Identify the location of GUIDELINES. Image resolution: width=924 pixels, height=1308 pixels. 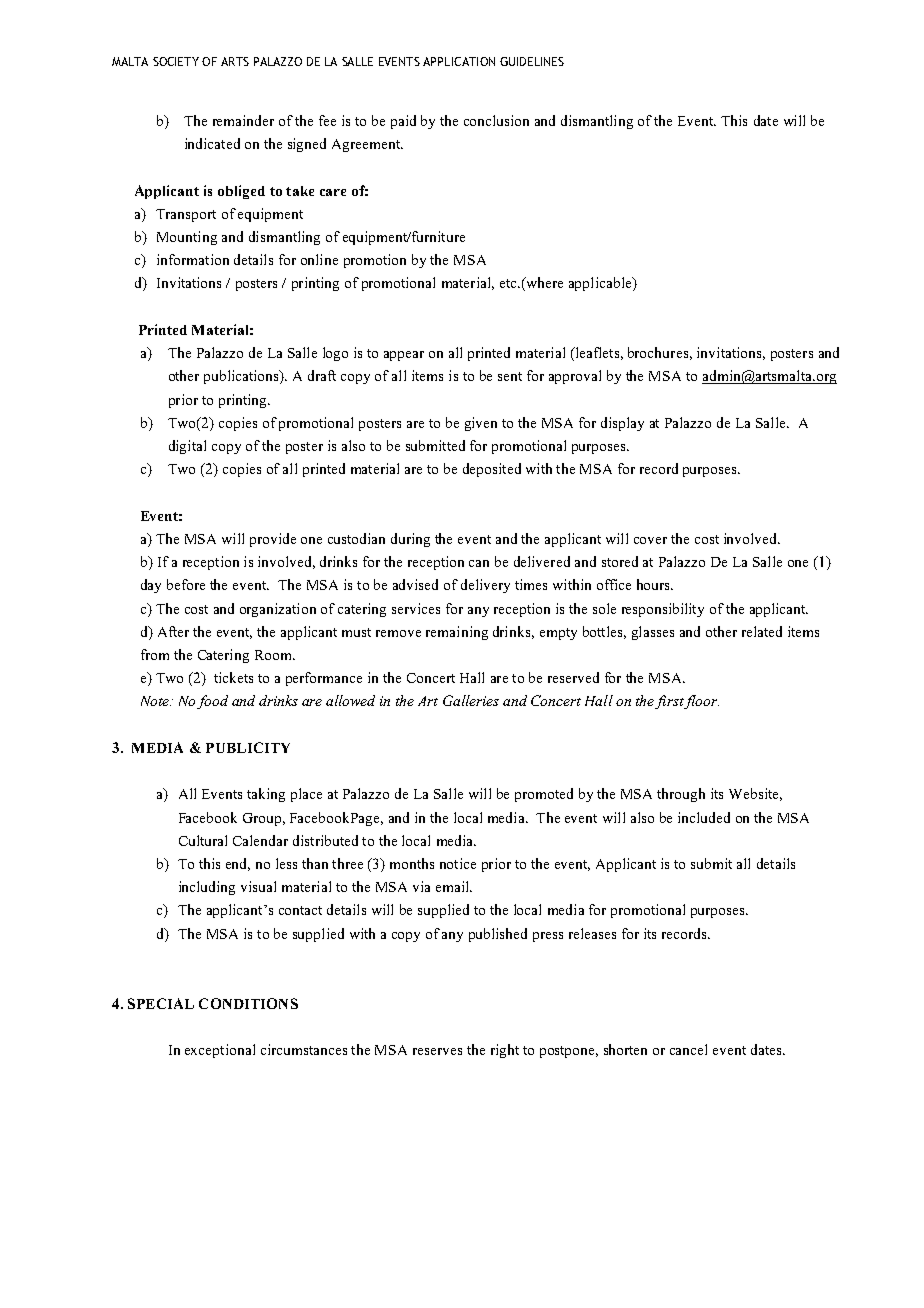
(532, 61).
